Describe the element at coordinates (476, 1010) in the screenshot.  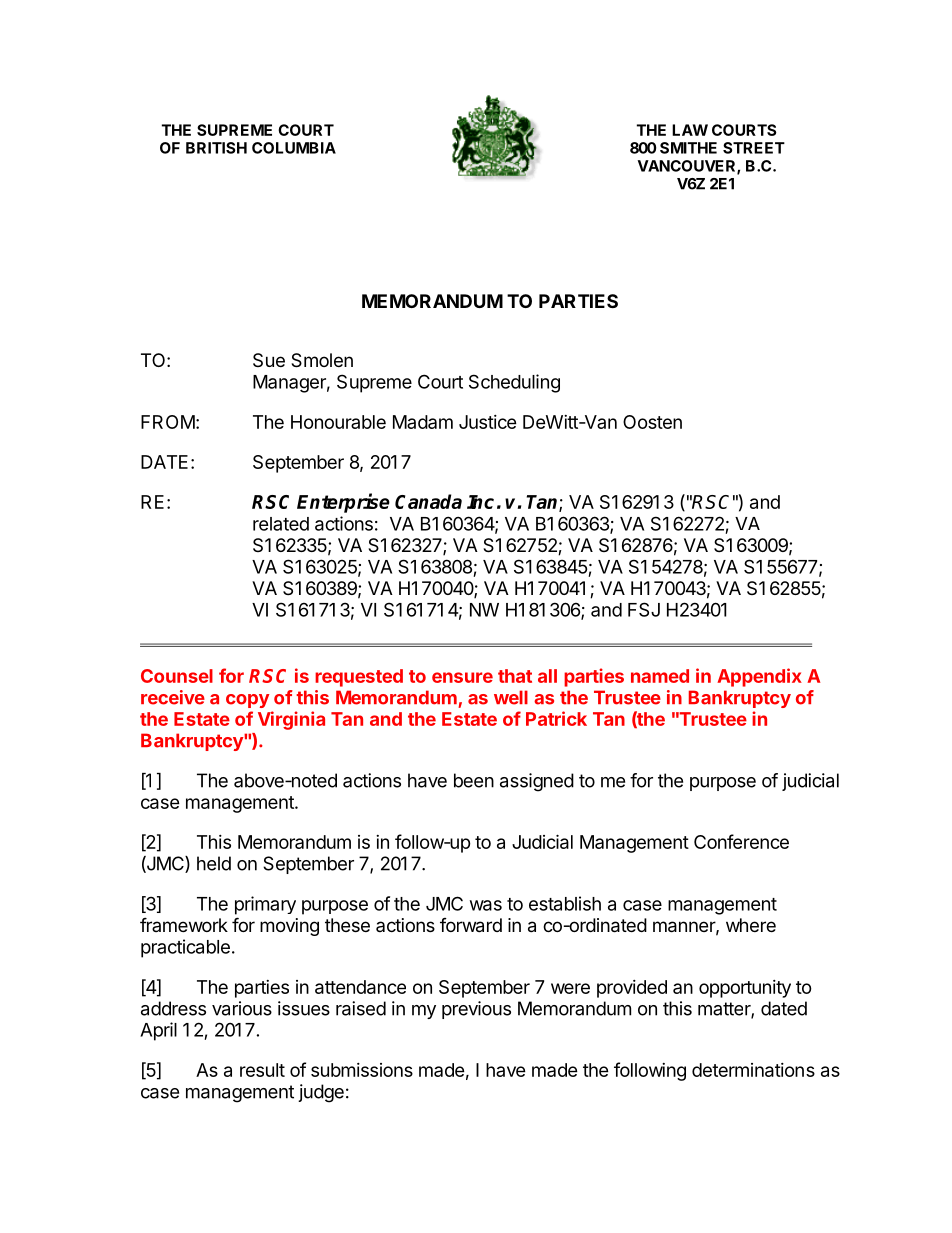
I see `previous` at that location.
